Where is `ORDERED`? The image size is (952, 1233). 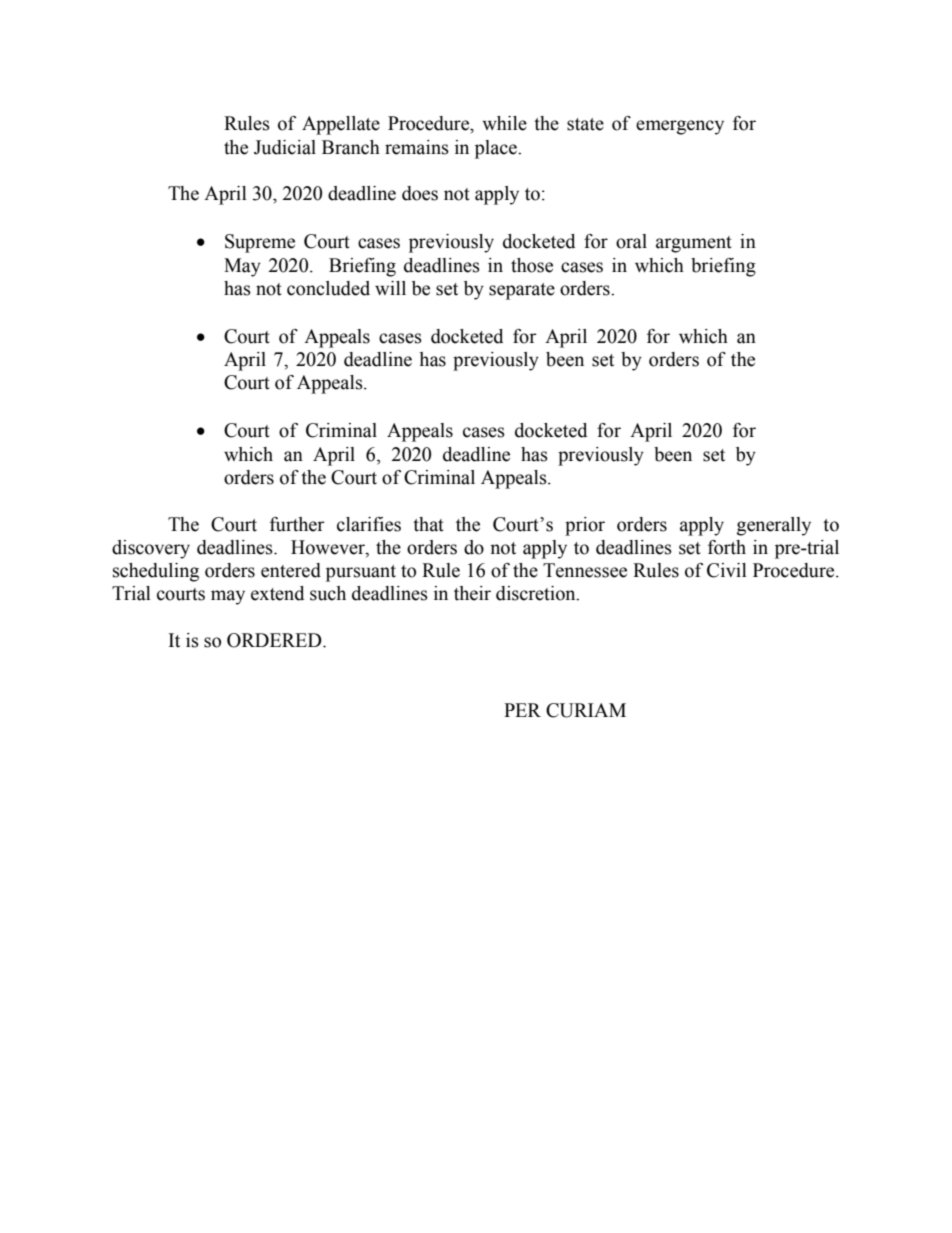 ORDERED is located at coordinates (275, 640).
